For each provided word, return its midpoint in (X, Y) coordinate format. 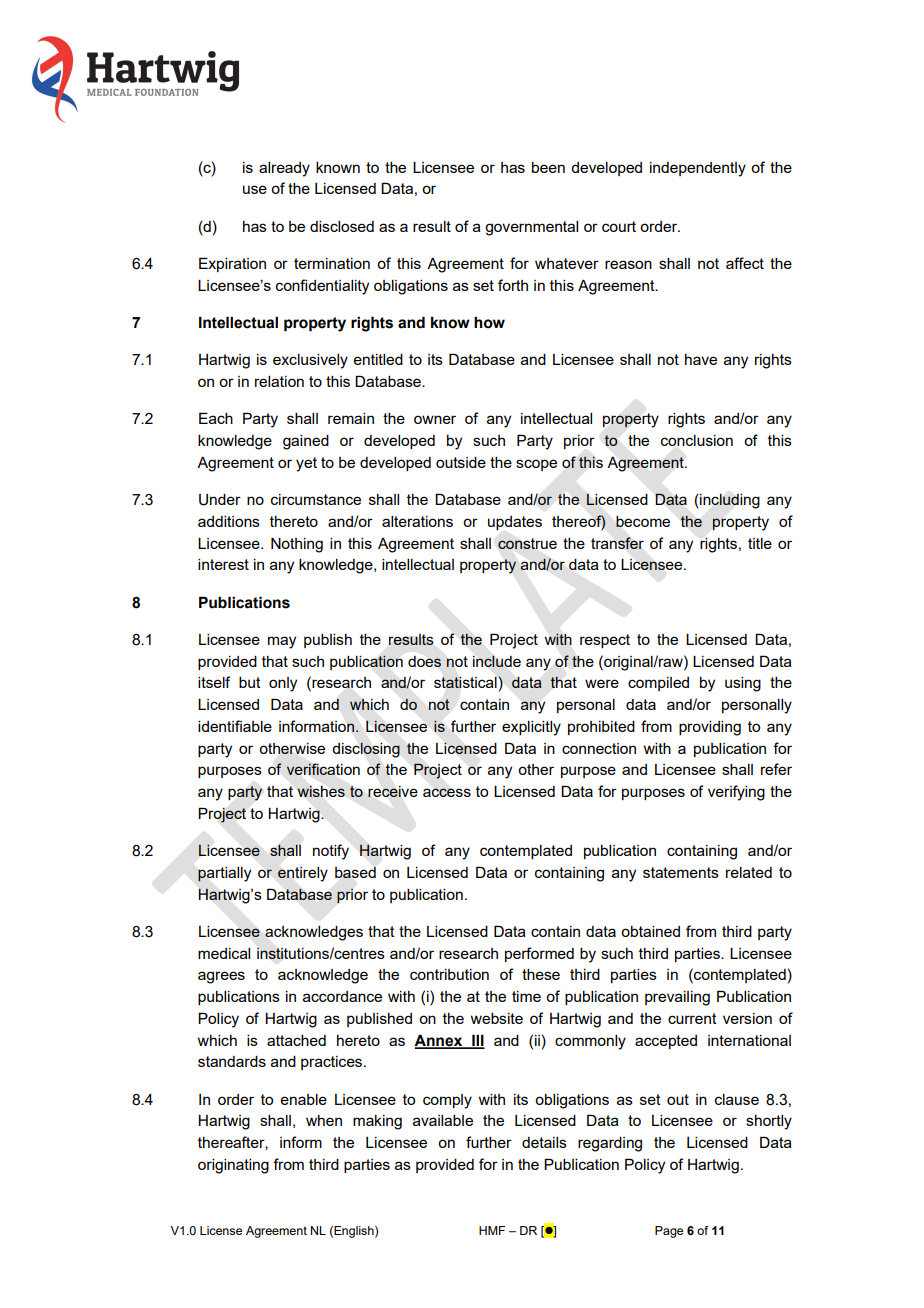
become (643, 521)
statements (681, 872)
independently (698, 169)
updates (515, 523)
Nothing (297, 545)
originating (233, 1166)
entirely (303, 874)
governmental (531, 228)
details (544, 1142)
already (284, 169)
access (447, 792)
